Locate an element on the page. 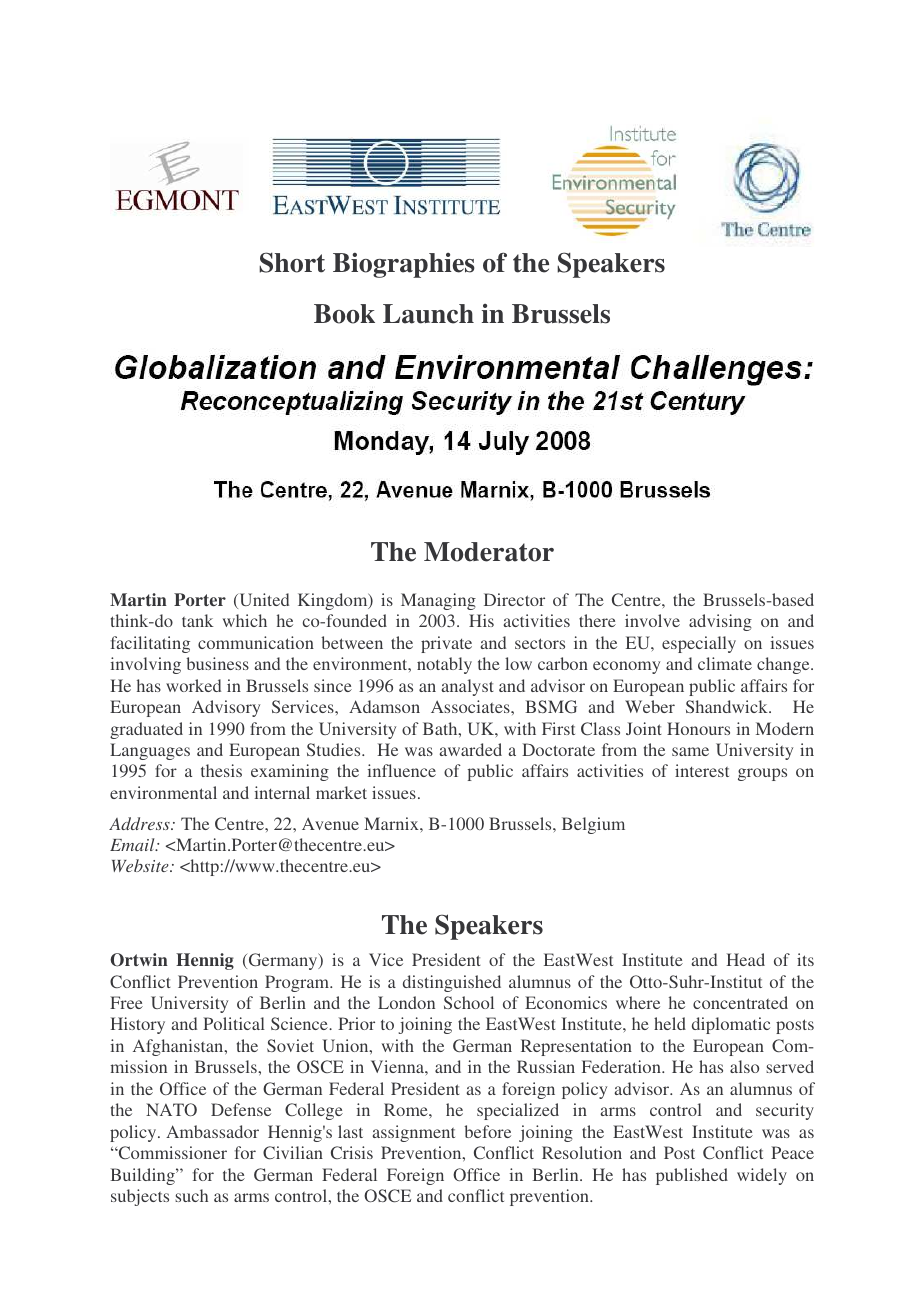 Image resolution: width=924 pixels, height=1308 pixels. awarded is located at coordinates (470, 749).
